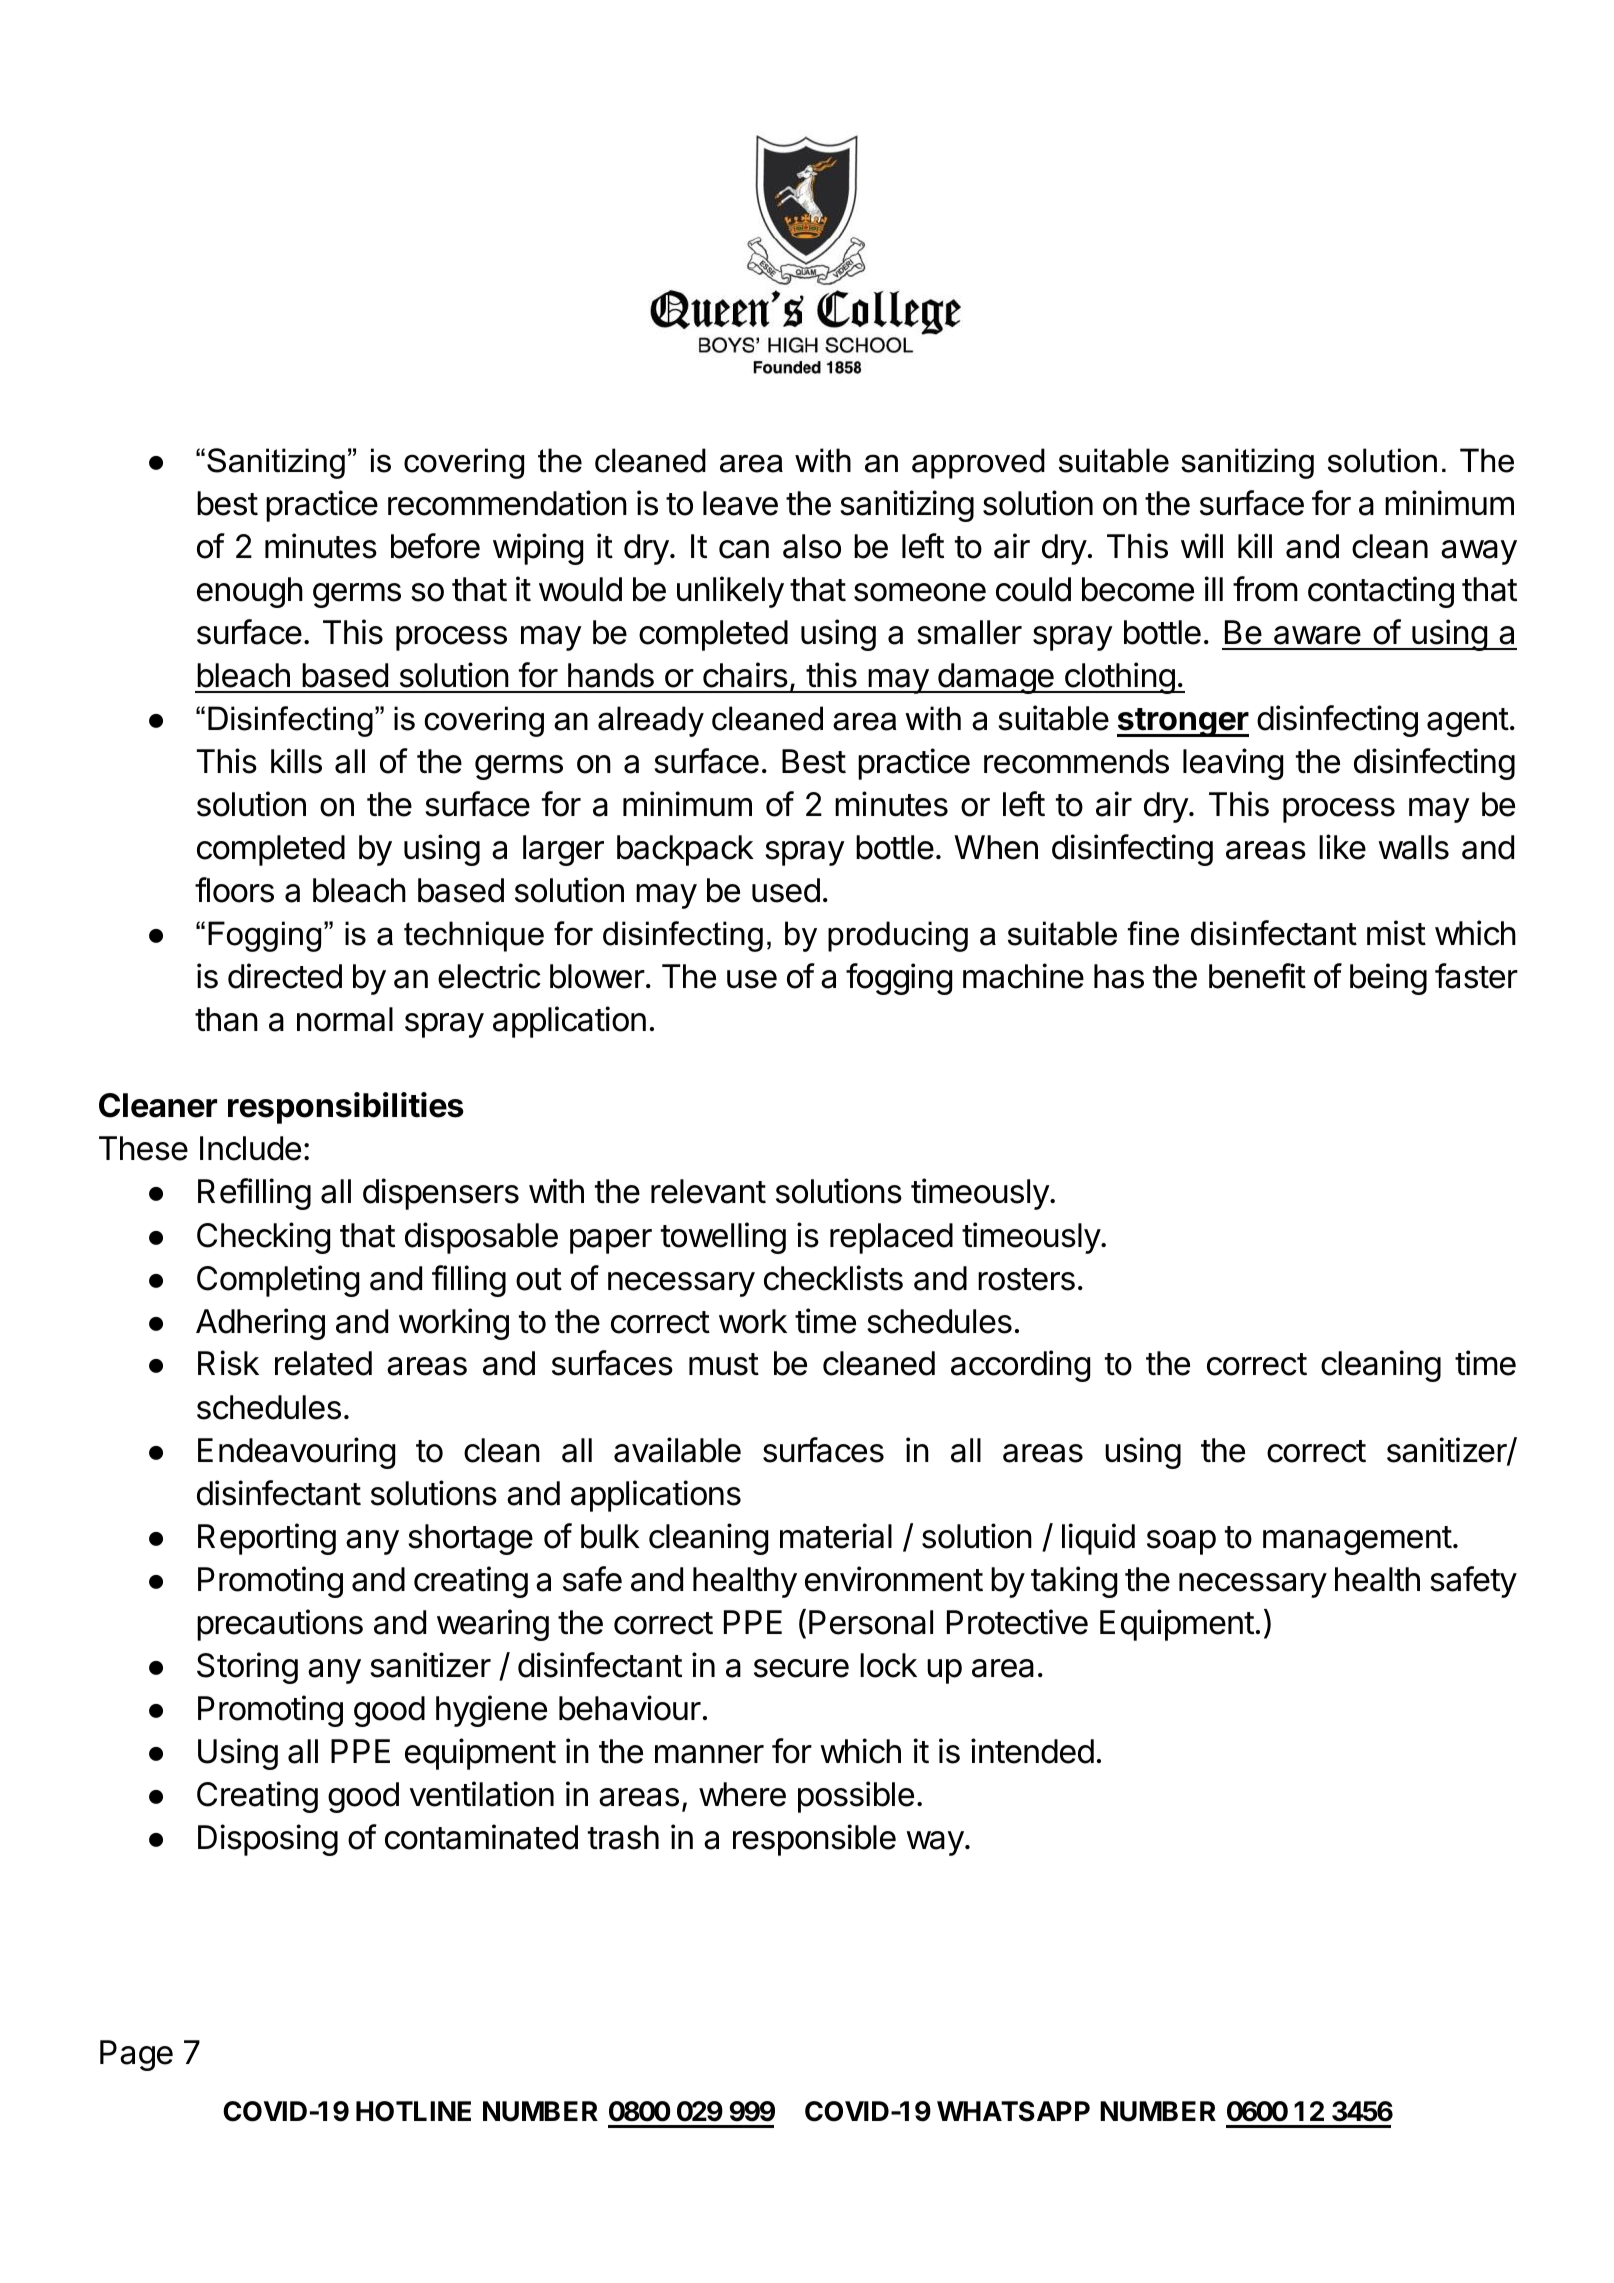  I want to click on HOTLINE, so click(413, 2111).
